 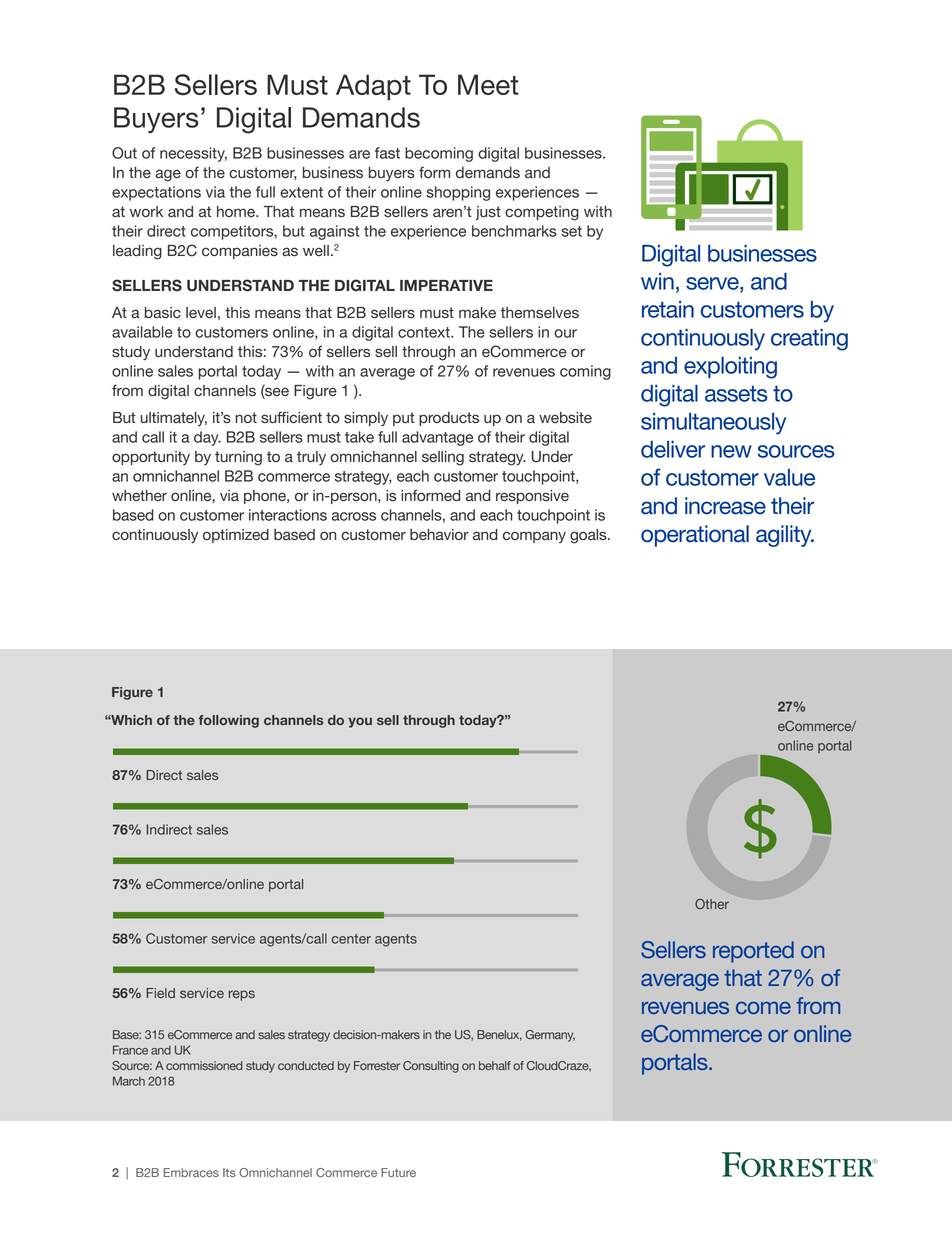 What do you see at coordinates (488, 84) in the screenshot?
I see `Meet` at bounding box center [488, 84].
